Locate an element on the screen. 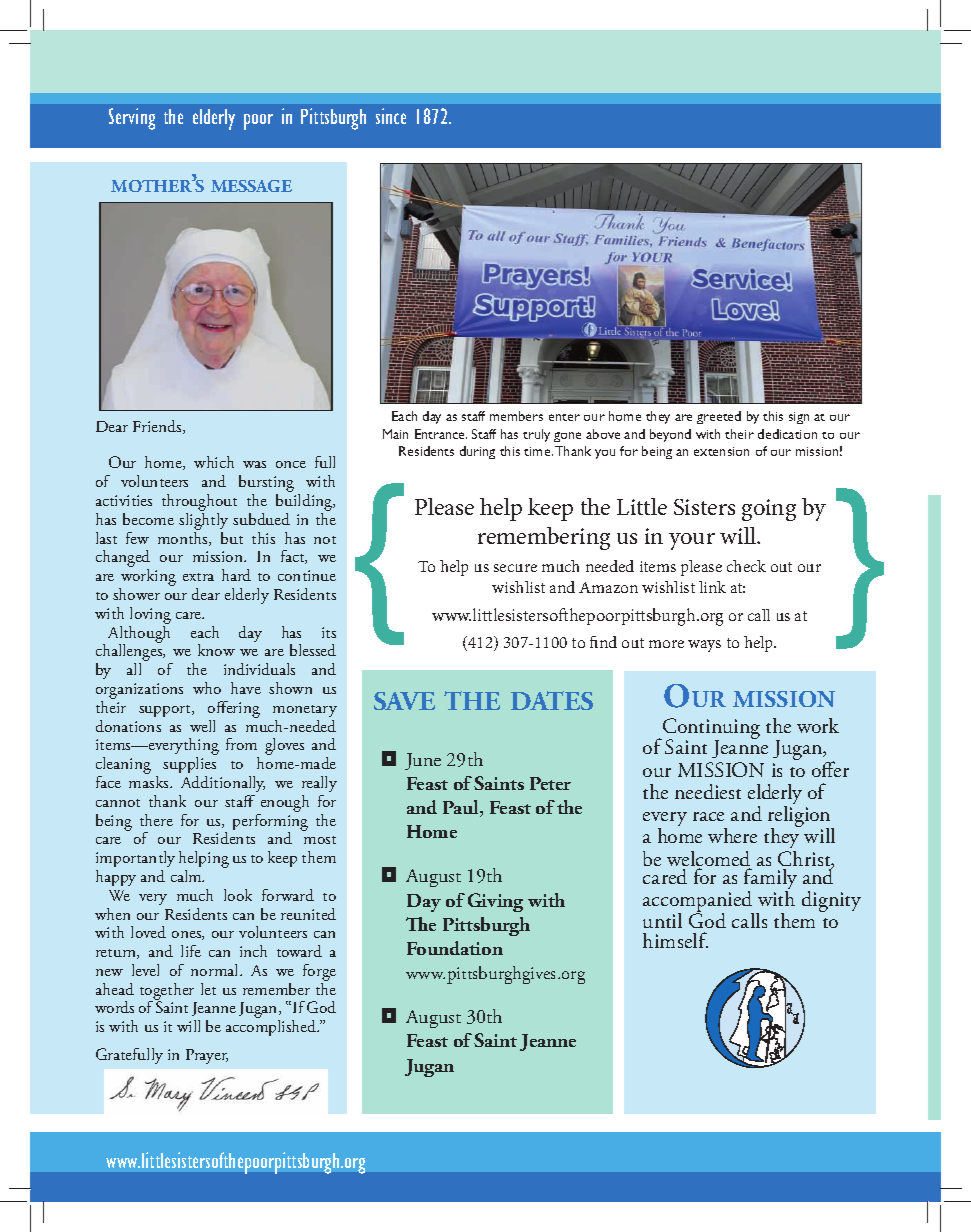  since is located at coordinates (391, 116).
